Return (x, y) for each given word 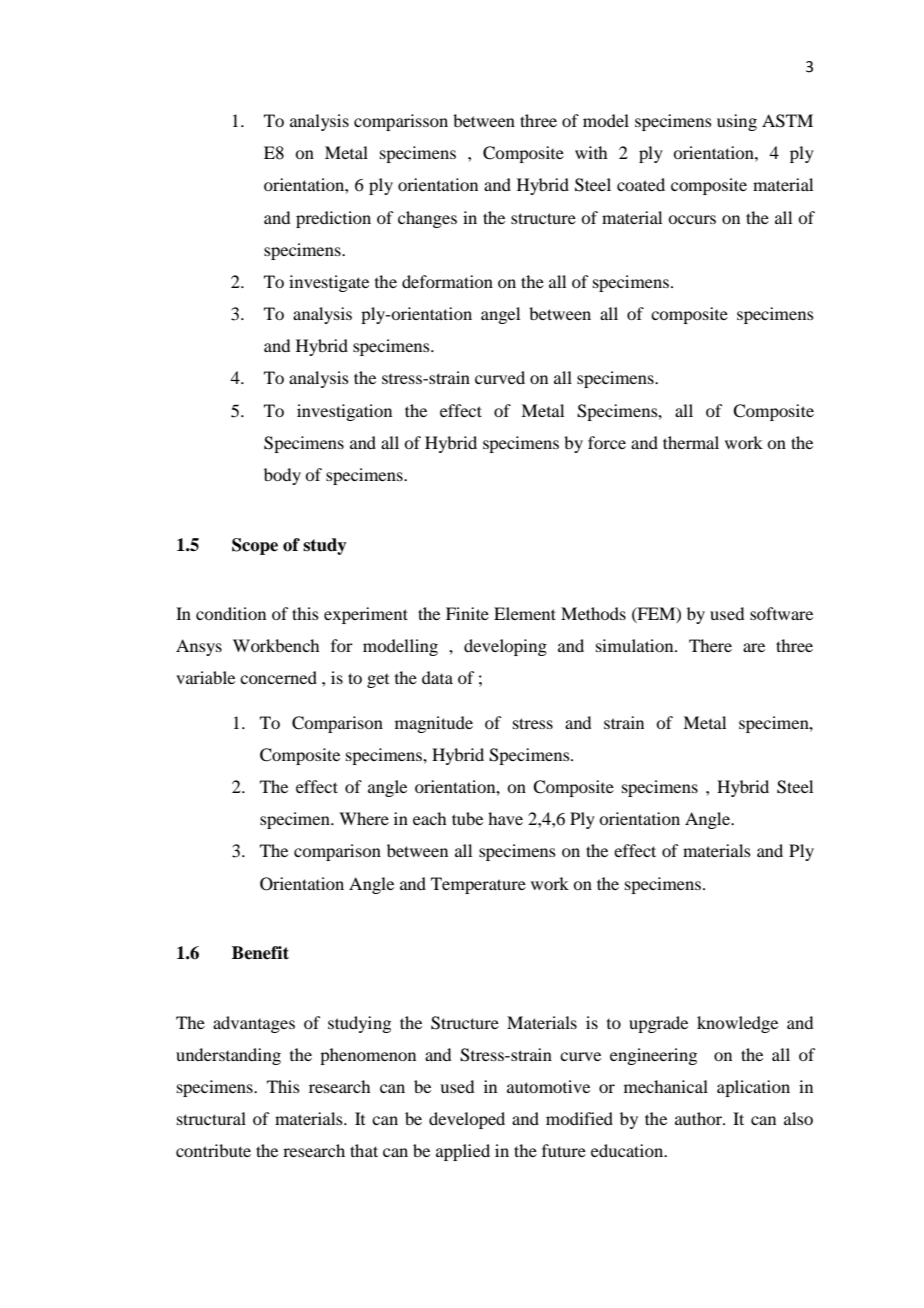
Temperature (478, 885)
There (710, 645)
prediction (333, 219)
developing (505, 647)
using (737, 122)
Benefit (260, 953)
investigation (344, 412)
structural (211, 1118)
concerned (278, 677)
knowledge (737, 1024)
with (591, 152)
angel (500, 315)
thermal (691, 442)
